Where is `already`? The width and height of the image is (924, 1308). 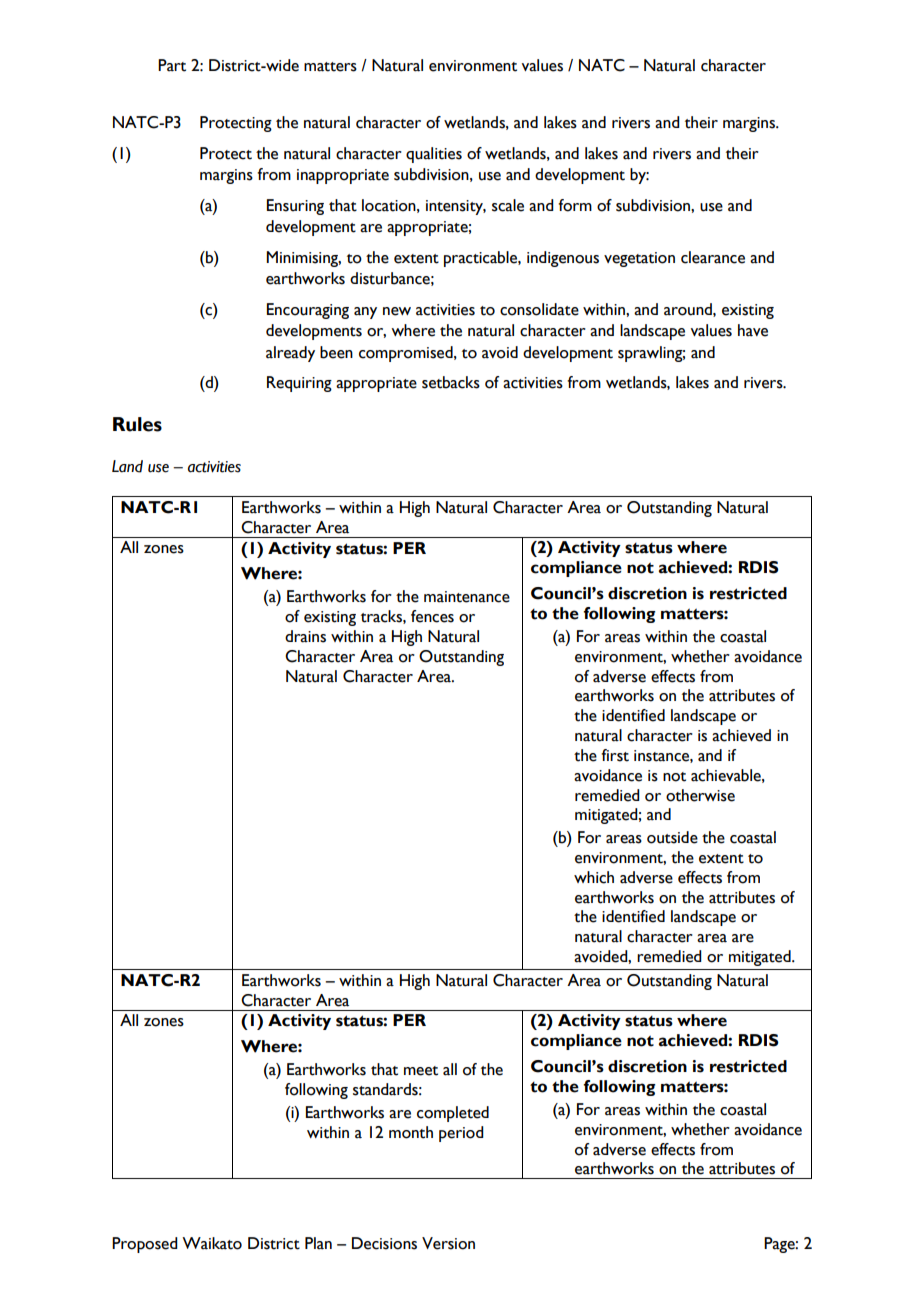 already is located at coordinates (290, 354).
